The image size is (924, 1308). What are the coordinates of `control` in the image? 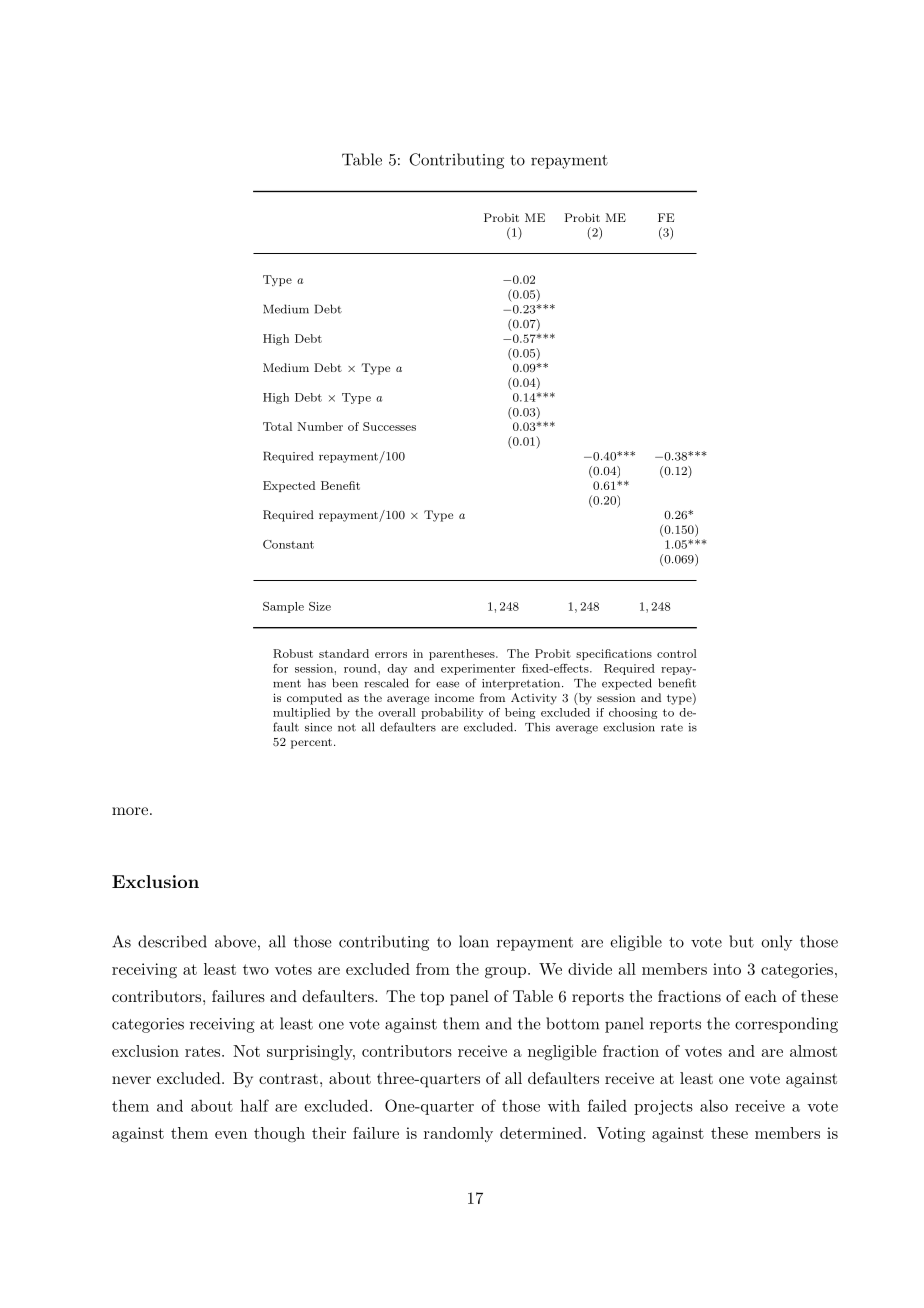 It's located at (677, 653).
